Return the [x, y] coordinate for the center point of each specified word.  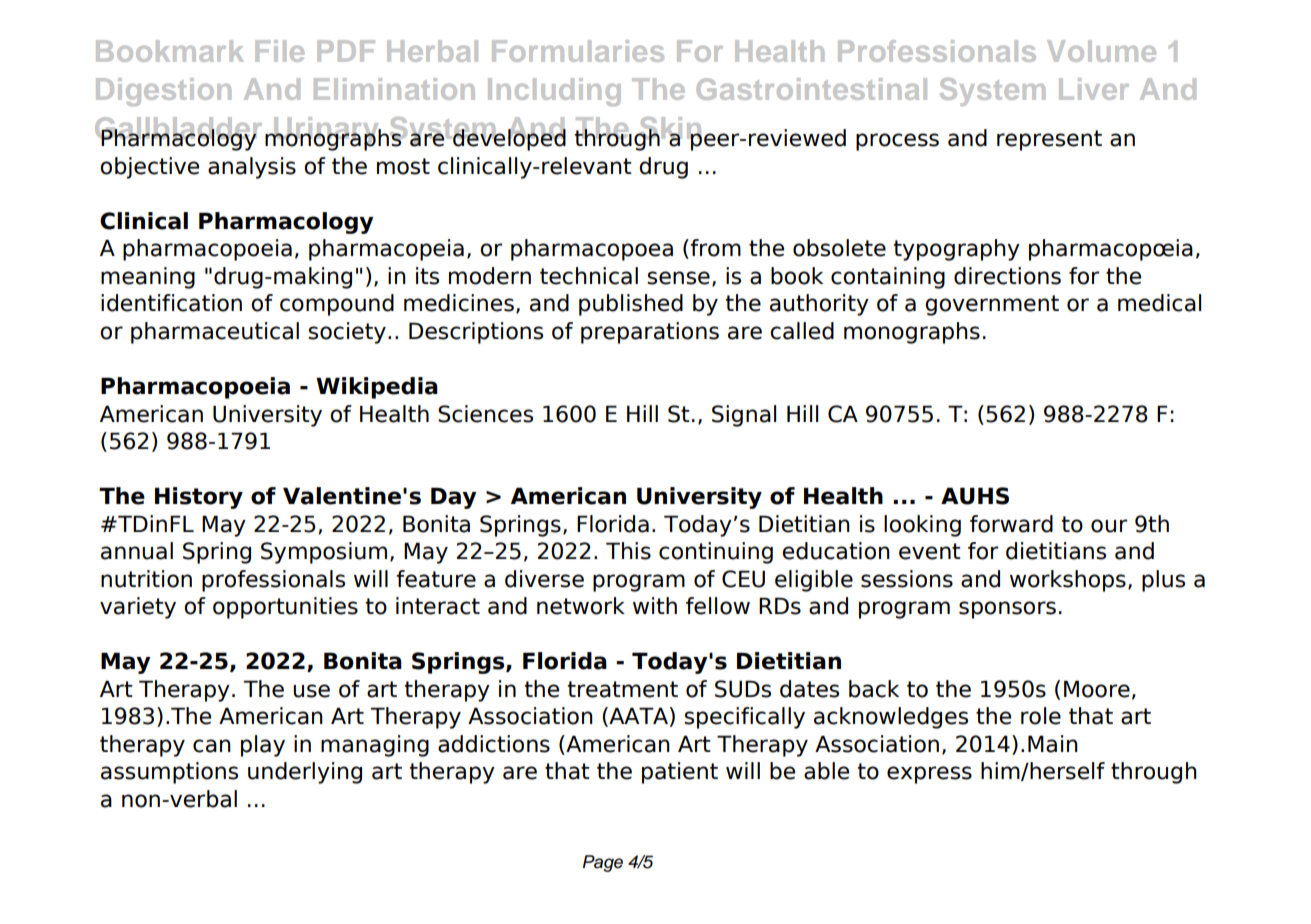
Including [554, 92]
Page [603, 863]
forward [1011, 524]
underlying [305, 773]
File [279, 51]
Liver [1094, 89]
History [199, 498]
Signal [744, 416]
